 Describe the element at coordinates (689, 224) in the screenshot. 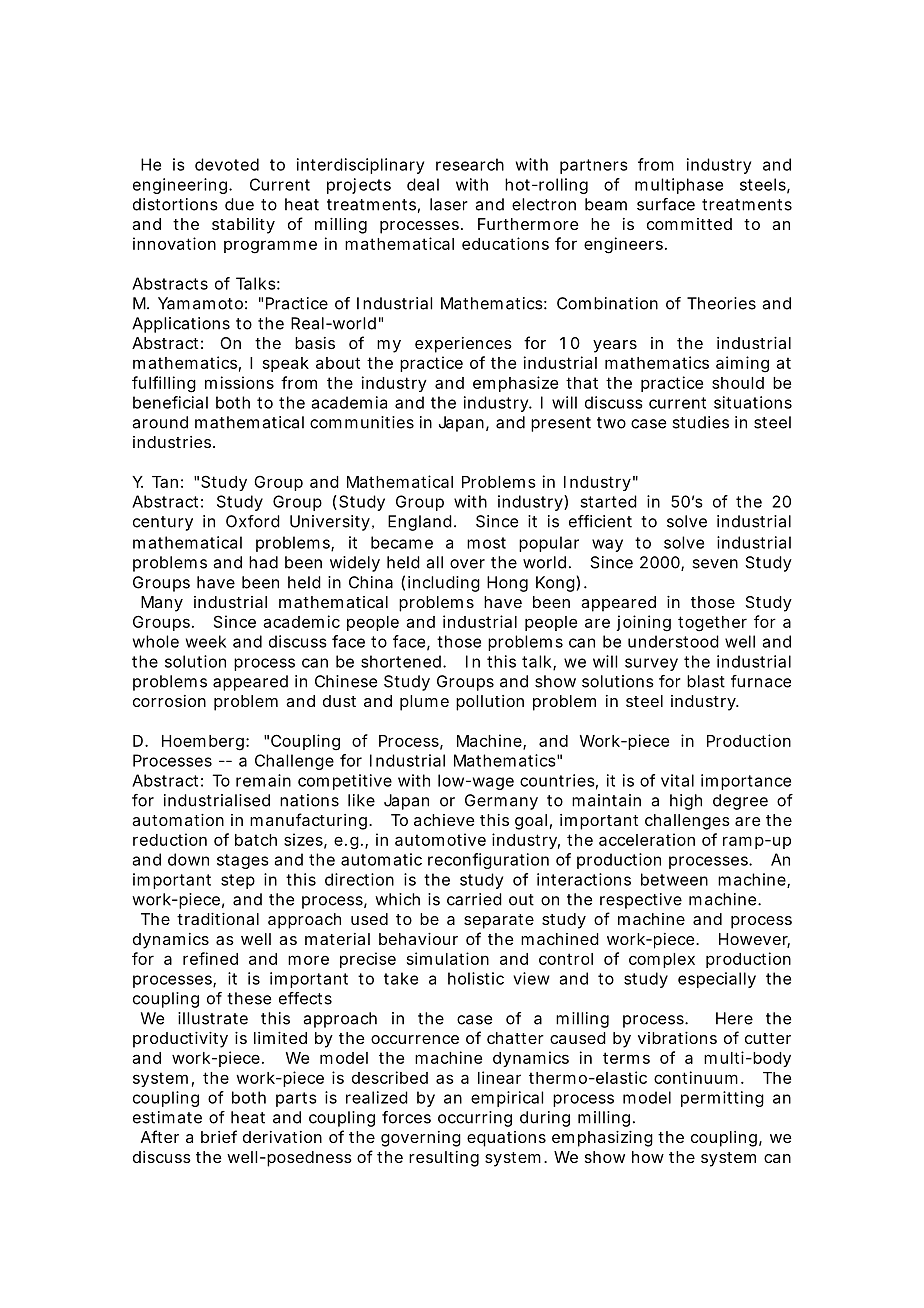

I see `committed` at that location.
